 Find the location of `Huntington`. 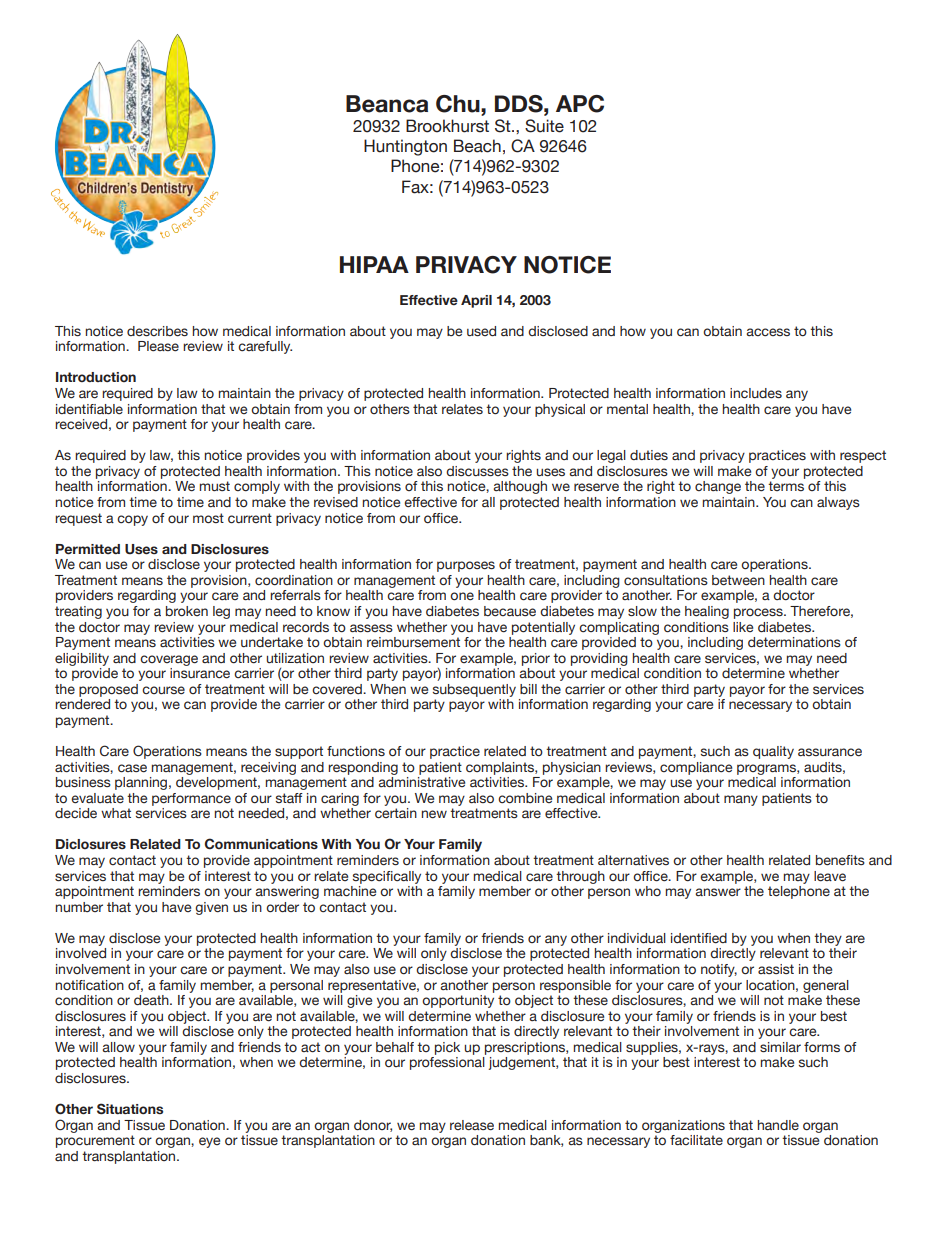

Huntington is located at coordinates (405, 147).
